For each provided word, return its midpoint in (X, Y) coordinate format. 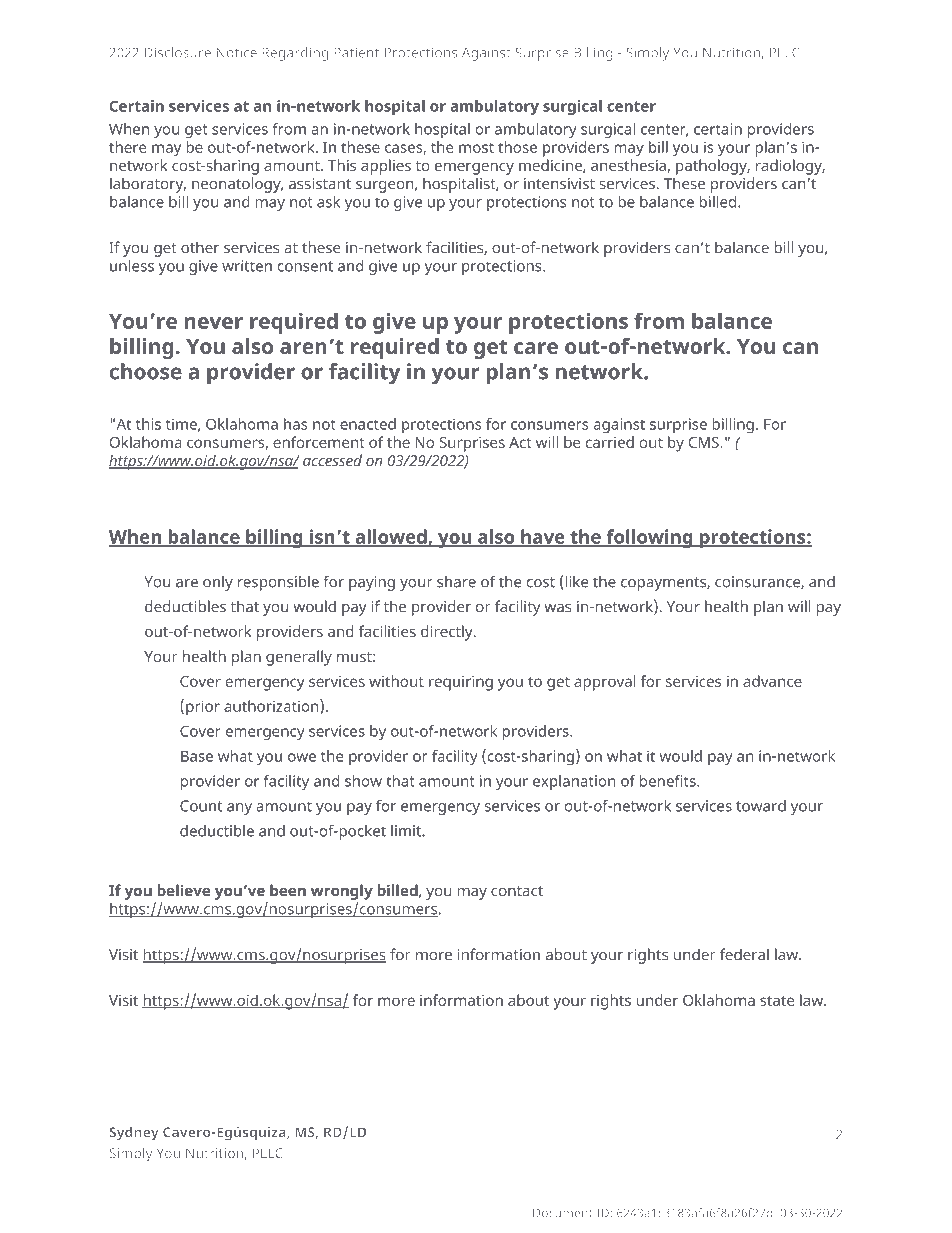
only (218, 583)
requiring (461, 683)
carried (610, 442)
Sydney (134, 1134)
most (476, 148)
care (536, 348)
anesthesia (628, 165)
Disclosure (178, 52)
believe (183, 890)
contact (517, 891)
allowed (391, 537)
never (214, 323)
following (649, 538)
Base (197, 756)
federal (744, 954)
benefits (669, 781)
